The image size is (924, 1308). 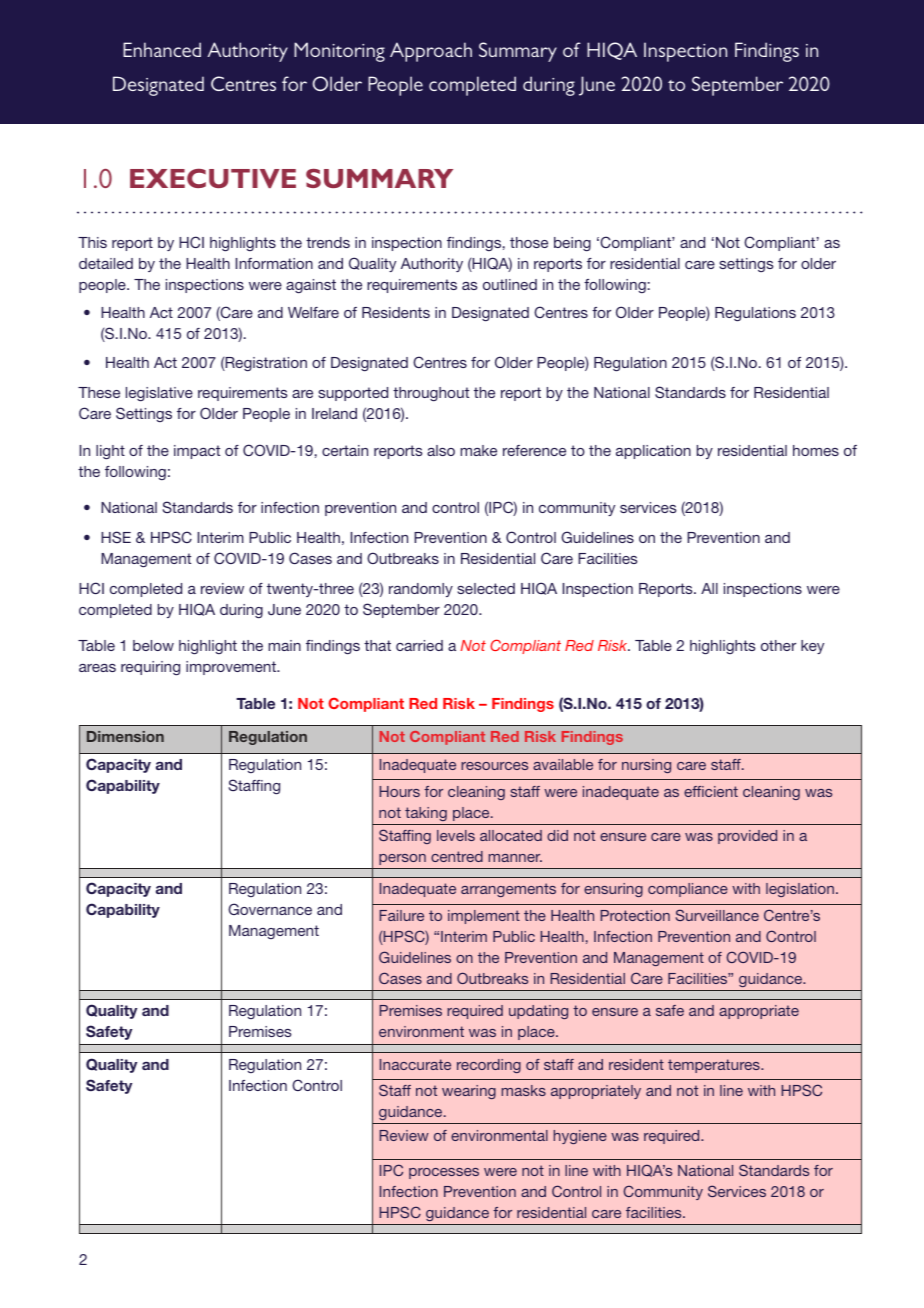 What do you see at coordinates (444, 1173) in the image?
I see `processes` at bounding box center [444, 1173].
